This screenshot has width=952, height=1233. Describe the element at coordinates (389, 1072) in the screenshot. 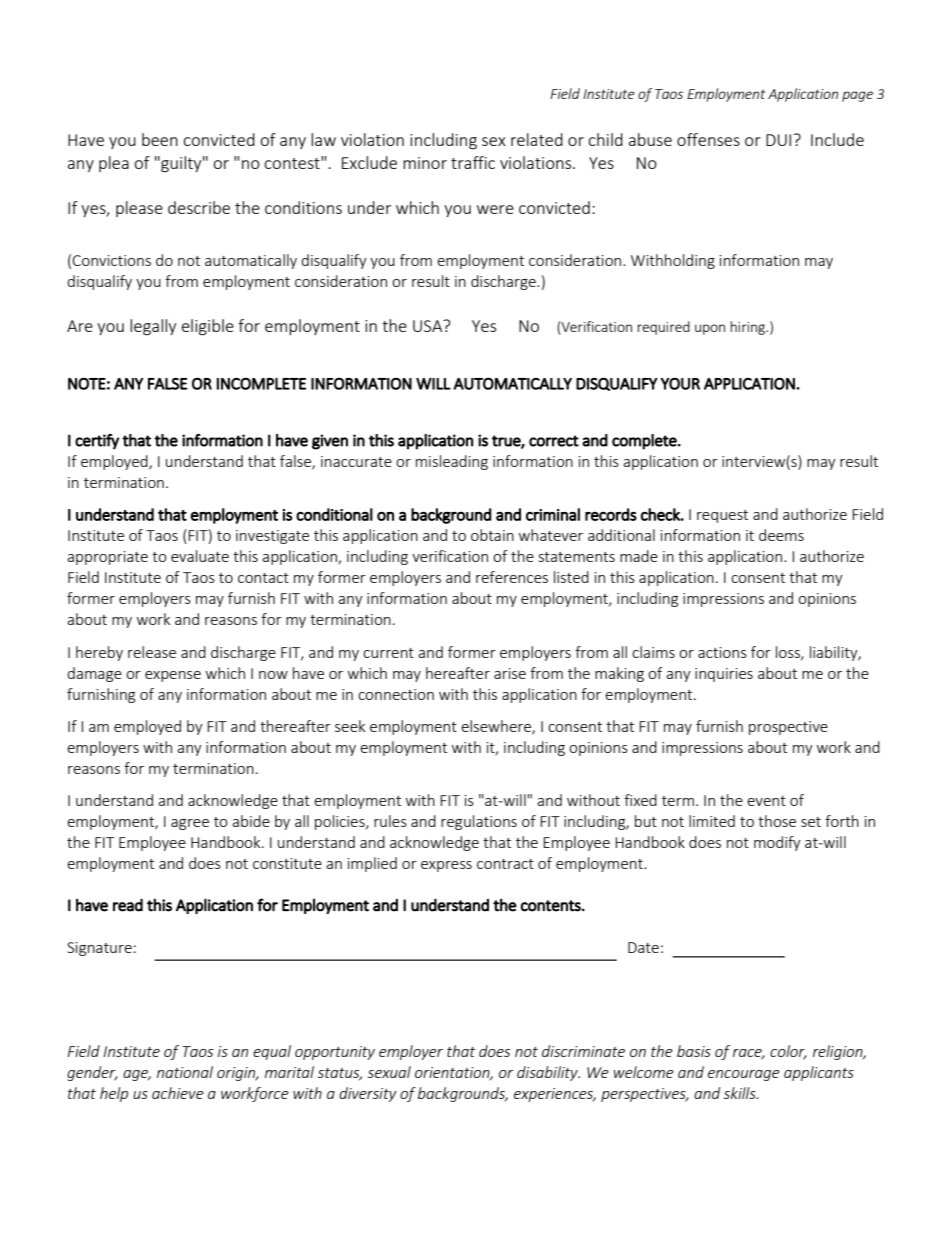

I see `sexual` at that location.
